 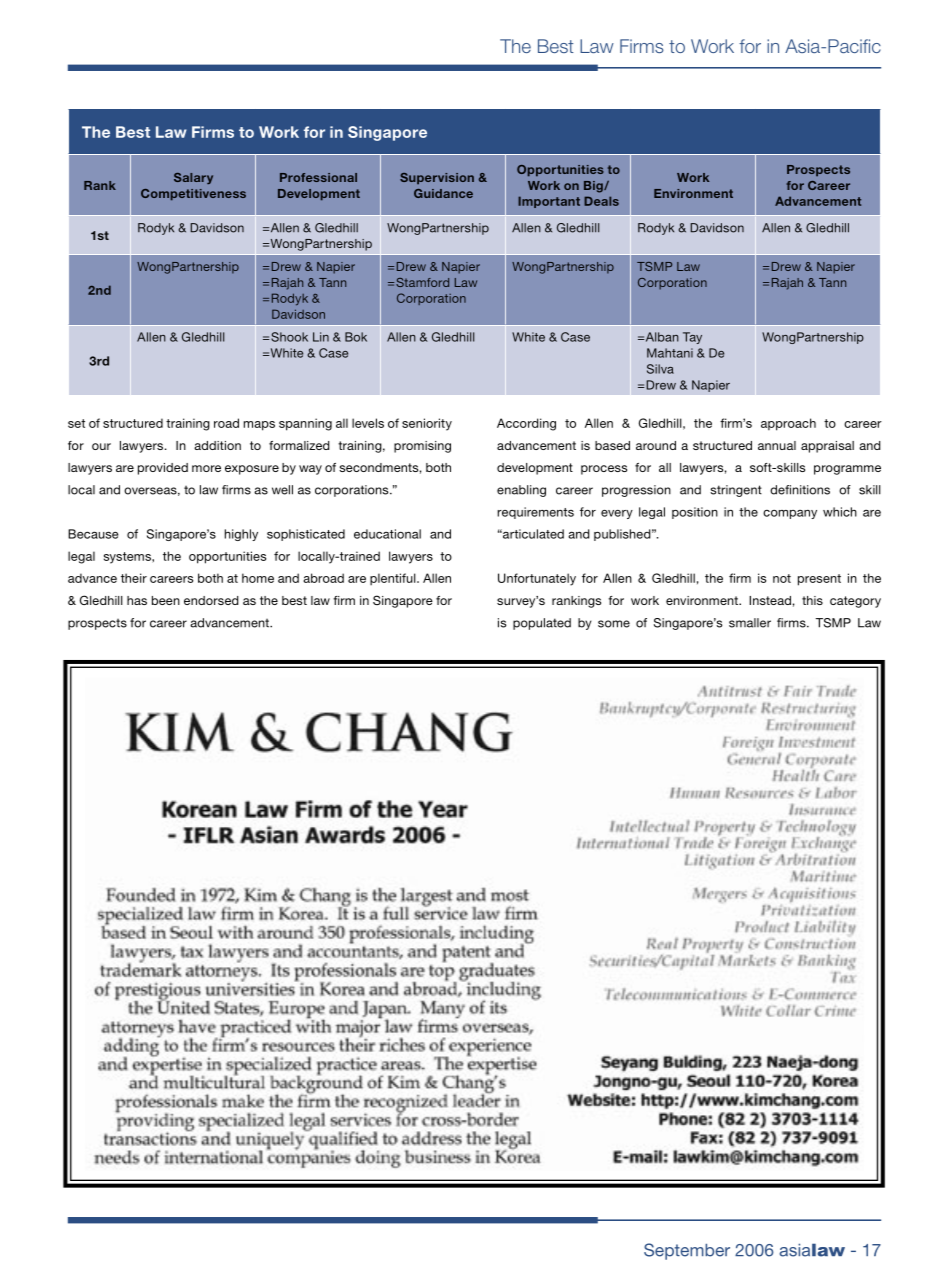 I want to click on been, so click(x=166, y=600).
